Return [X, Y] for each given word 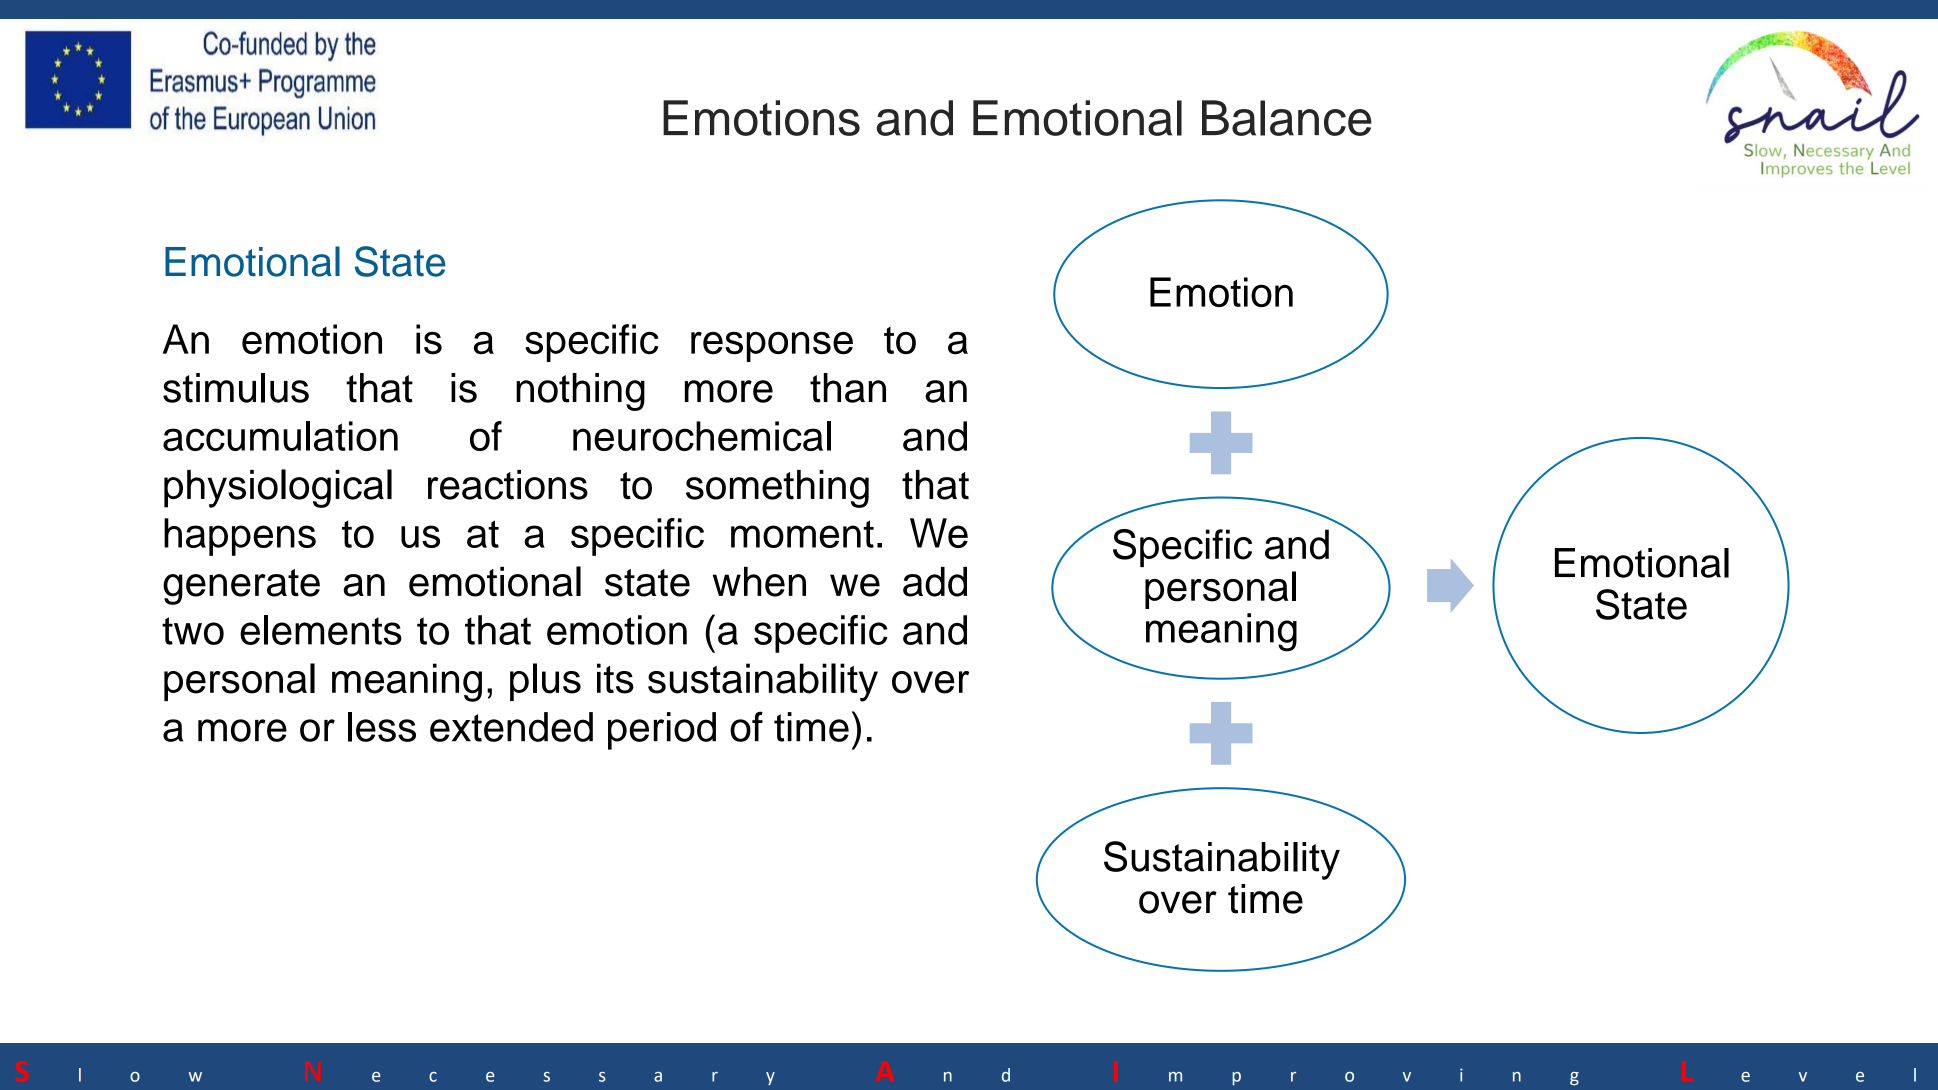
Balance [1287, 118]
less [382, 727]
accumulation [280, 436]
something [777, 489]
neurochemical [702, 436]
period [662, 731]
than [848, 388]
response [772, 347]
